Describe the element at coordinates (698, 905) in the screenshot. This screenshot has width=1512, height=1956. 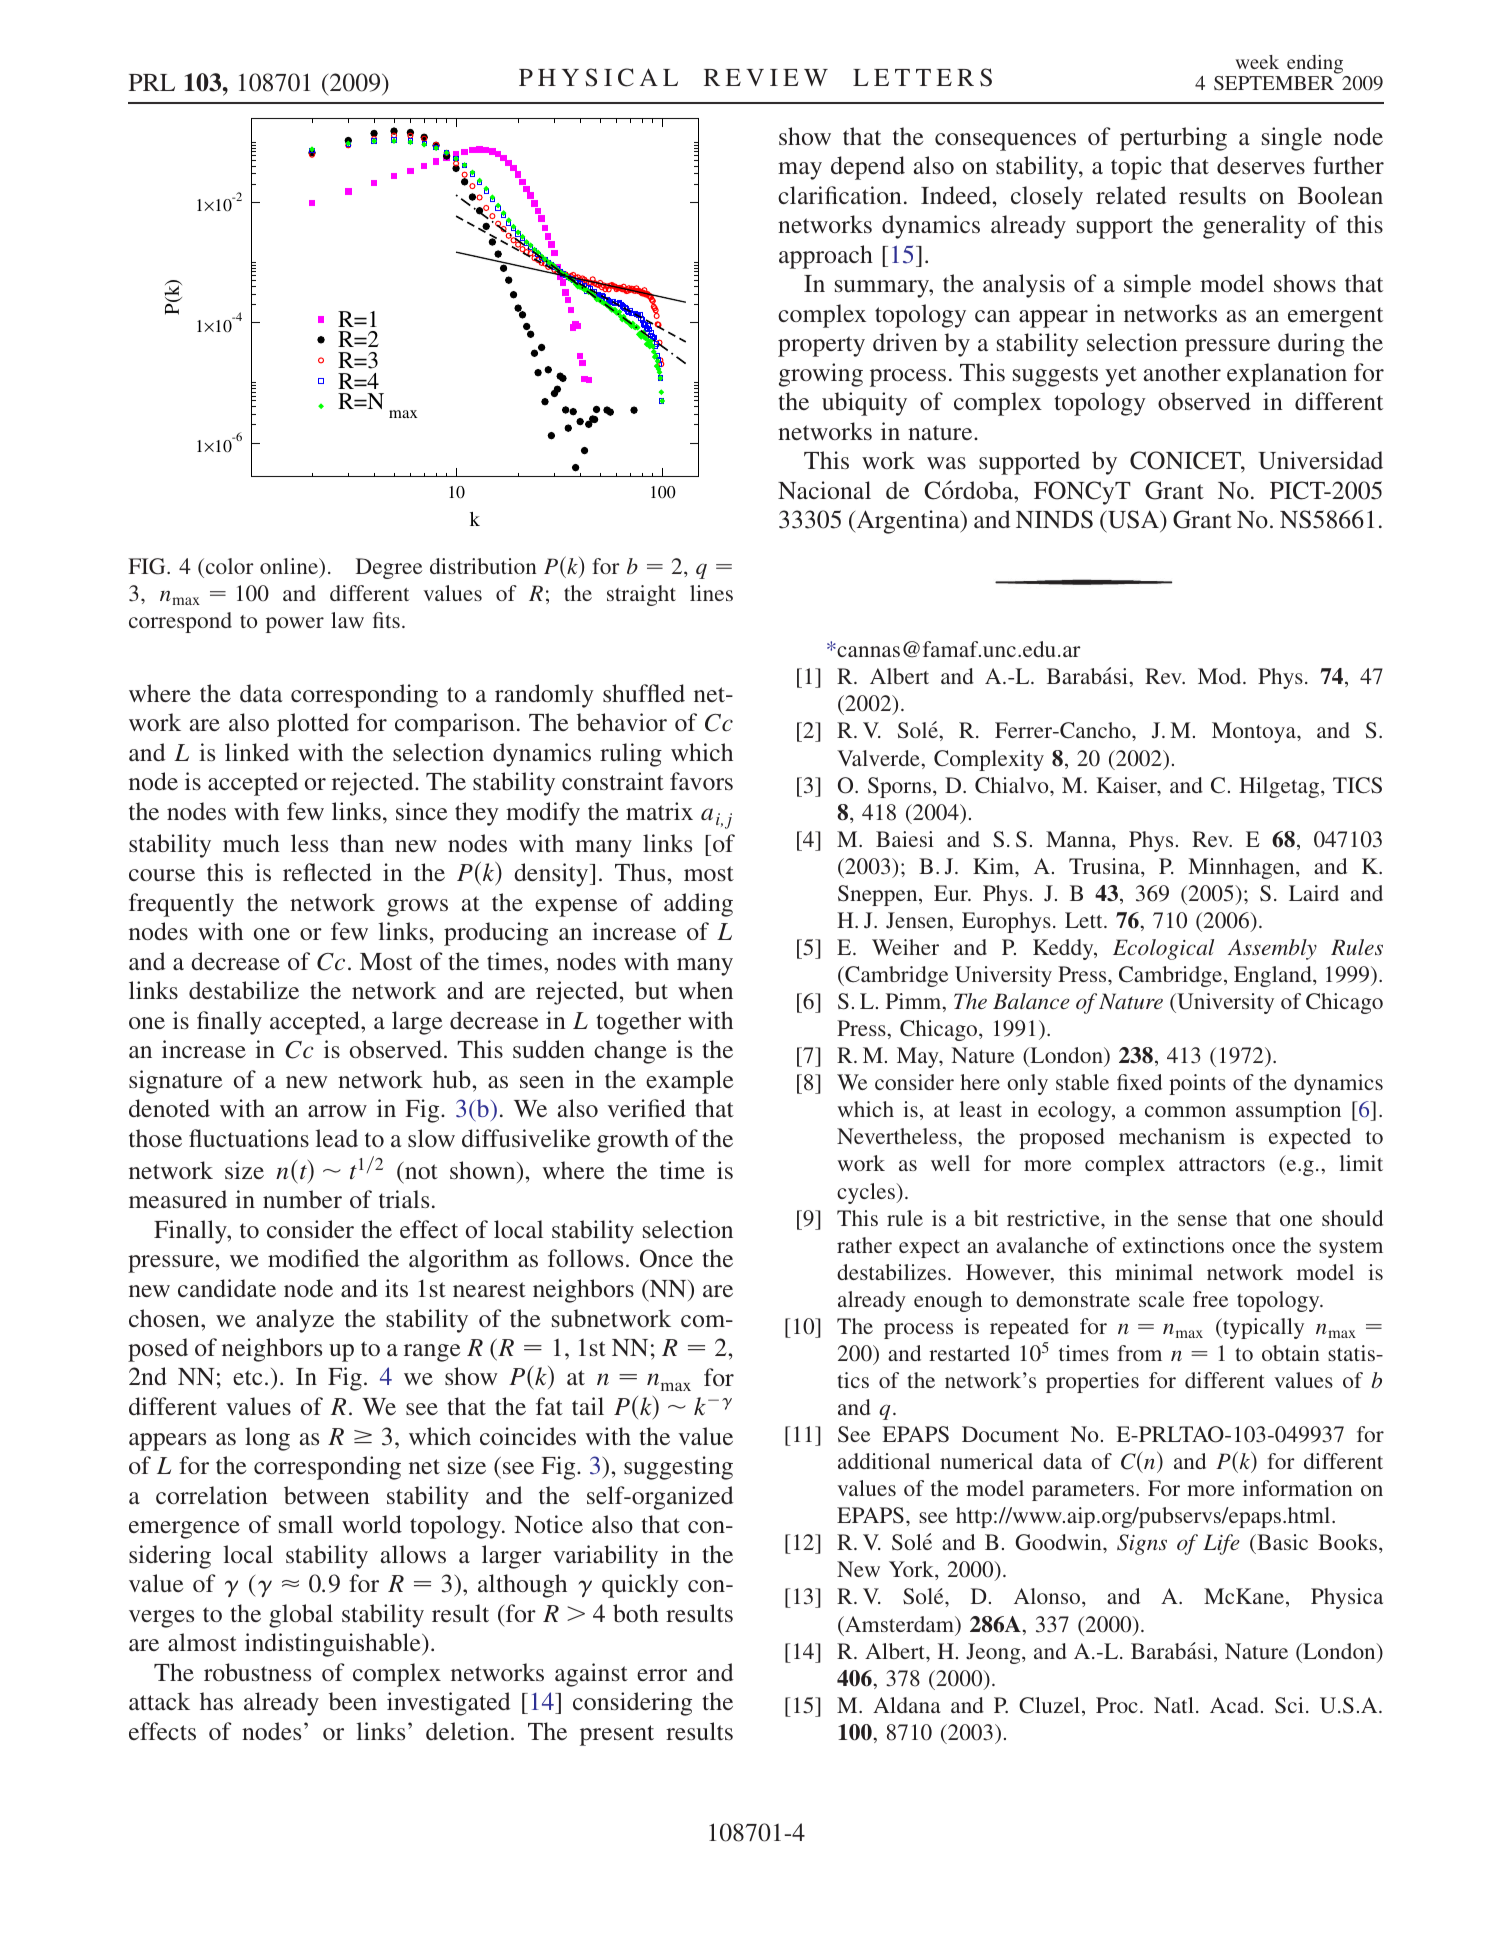
I see `adding` at that location.
